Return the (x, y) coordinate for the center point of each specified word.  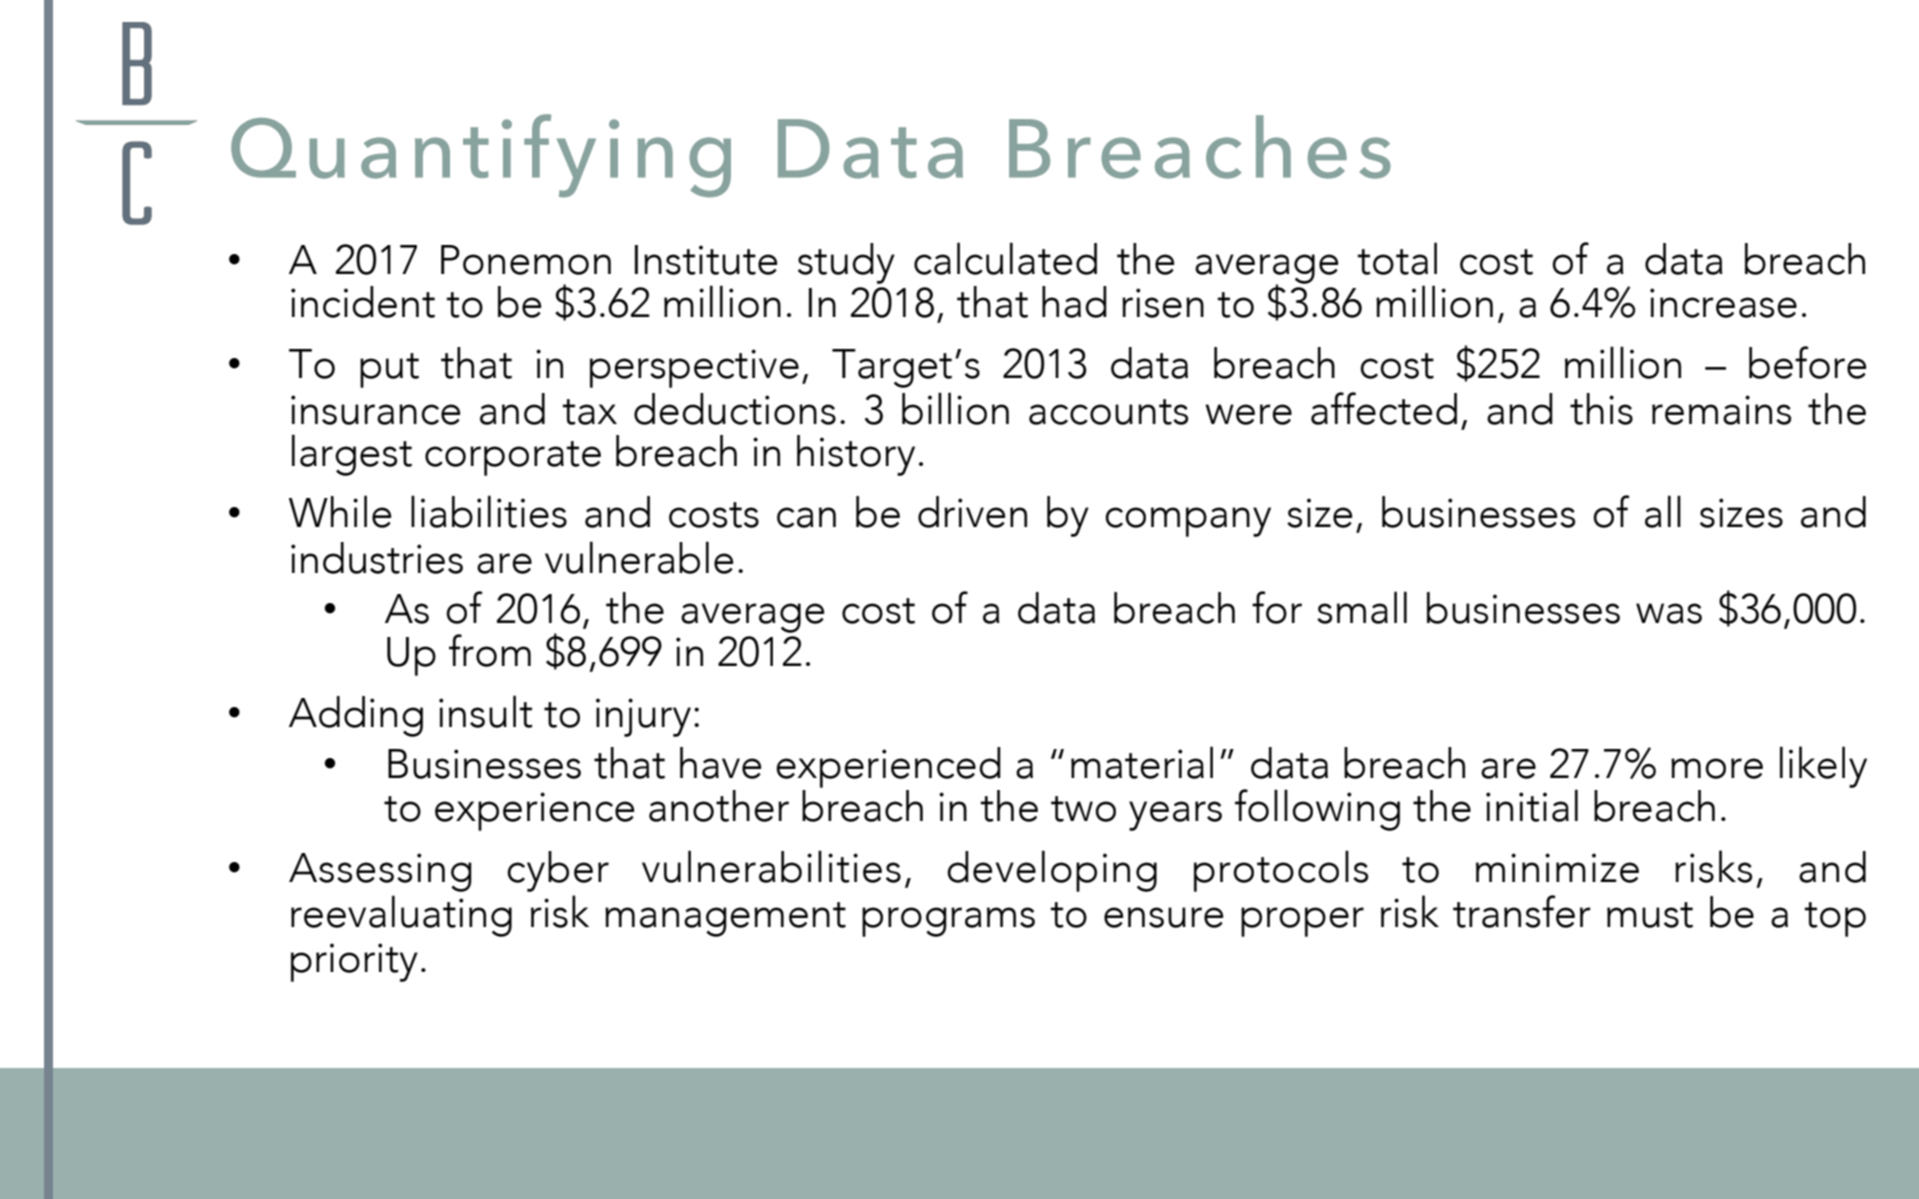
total (1397, 258)
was (1669, 613)
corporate (513, 458)
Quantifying (481, 155)
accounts (1108, 412)
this (1601, 409)
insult (486, 711)
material (1142, 762)
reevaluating (401, 916)
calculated (1005, 258)
